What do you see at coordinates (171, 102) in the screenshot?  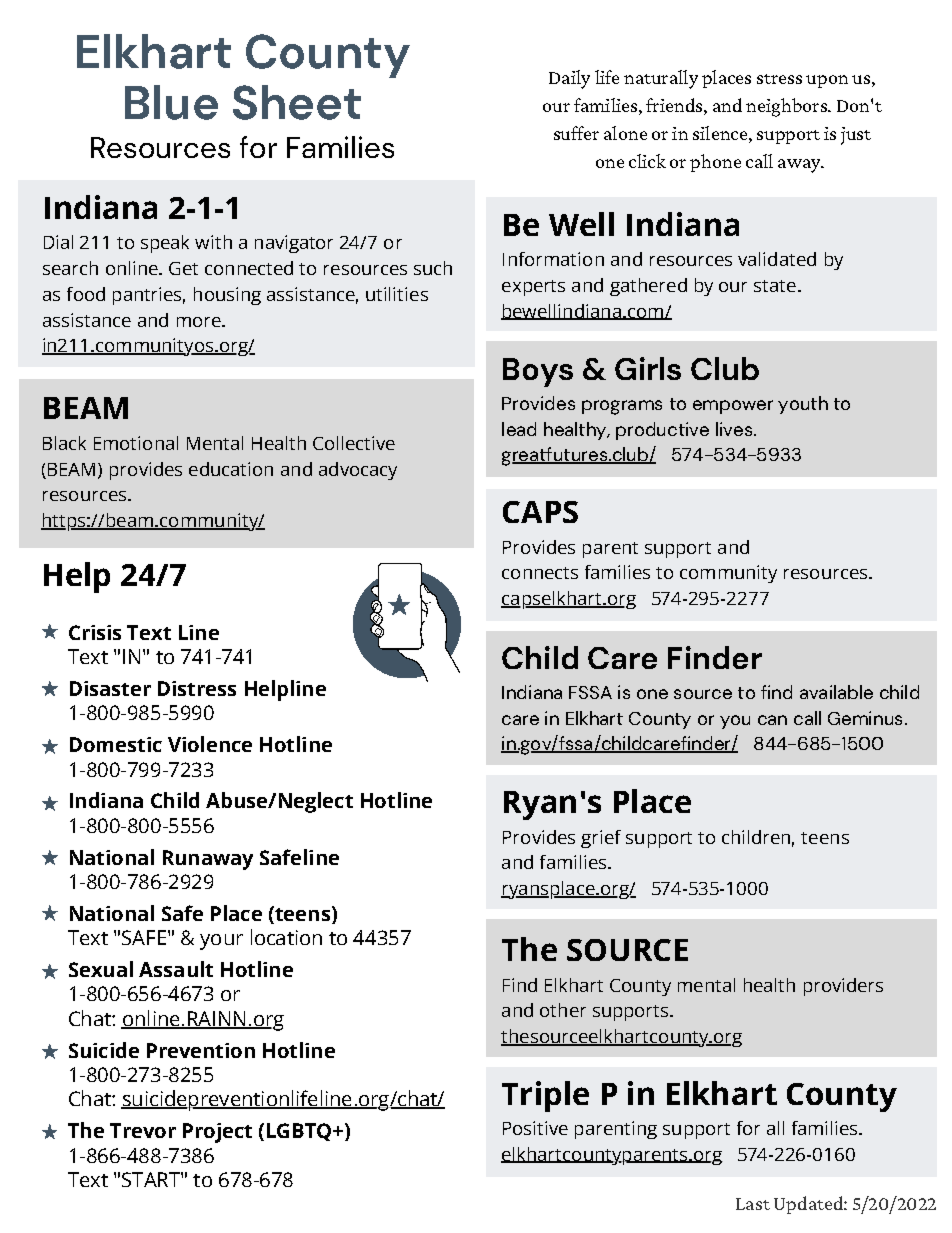 I see `Blue` at bounding box center [171, 102].
